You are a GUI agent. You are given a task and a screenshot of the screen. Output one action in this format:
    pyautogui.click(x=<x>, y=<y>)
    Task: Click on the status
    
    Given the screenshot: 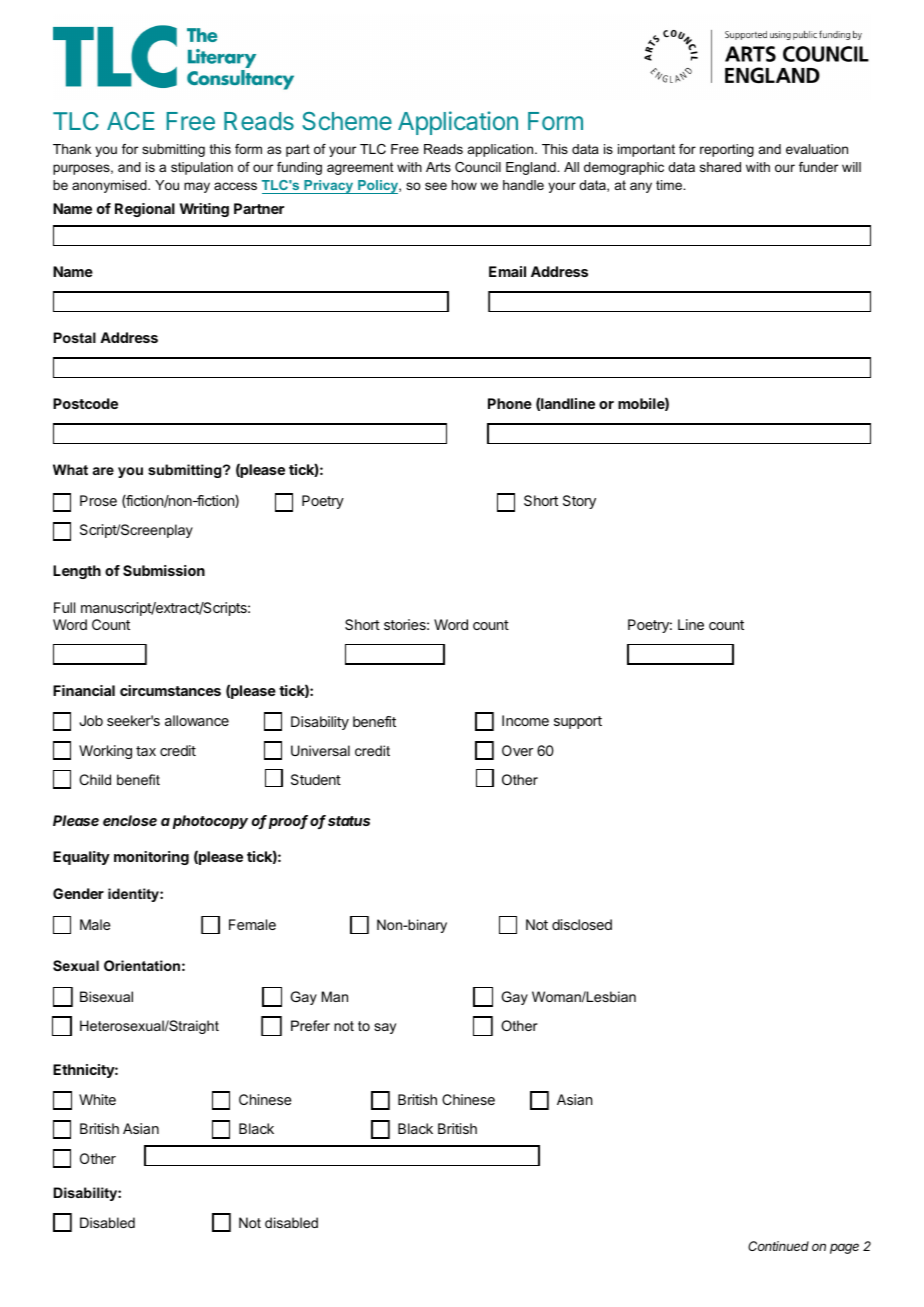 What is the action you would take?
    pyautogui.click(x=349, y=821)
